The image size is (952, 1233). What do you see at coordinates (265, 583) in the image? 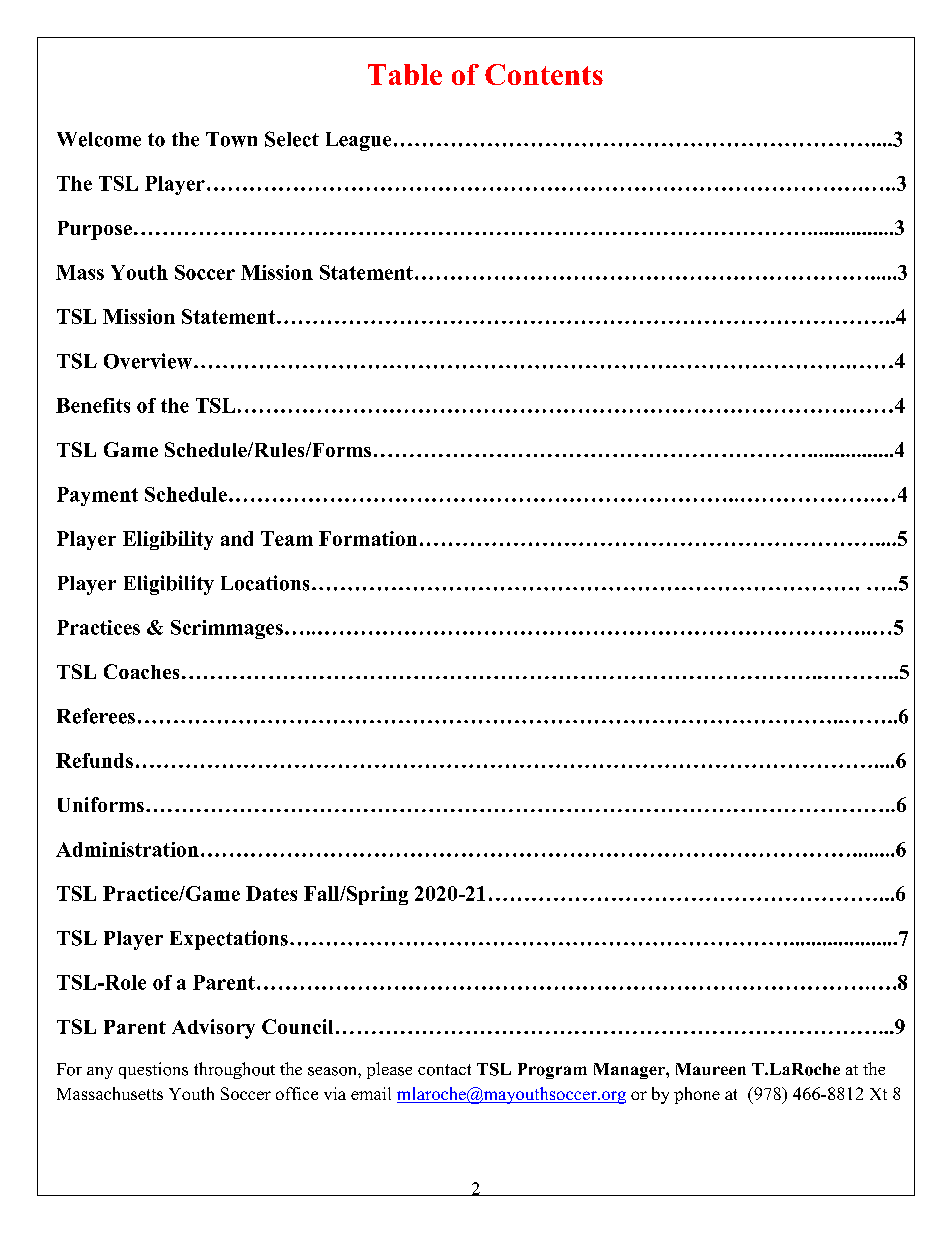
I see `Locations` at bounding box center [265, 583].
